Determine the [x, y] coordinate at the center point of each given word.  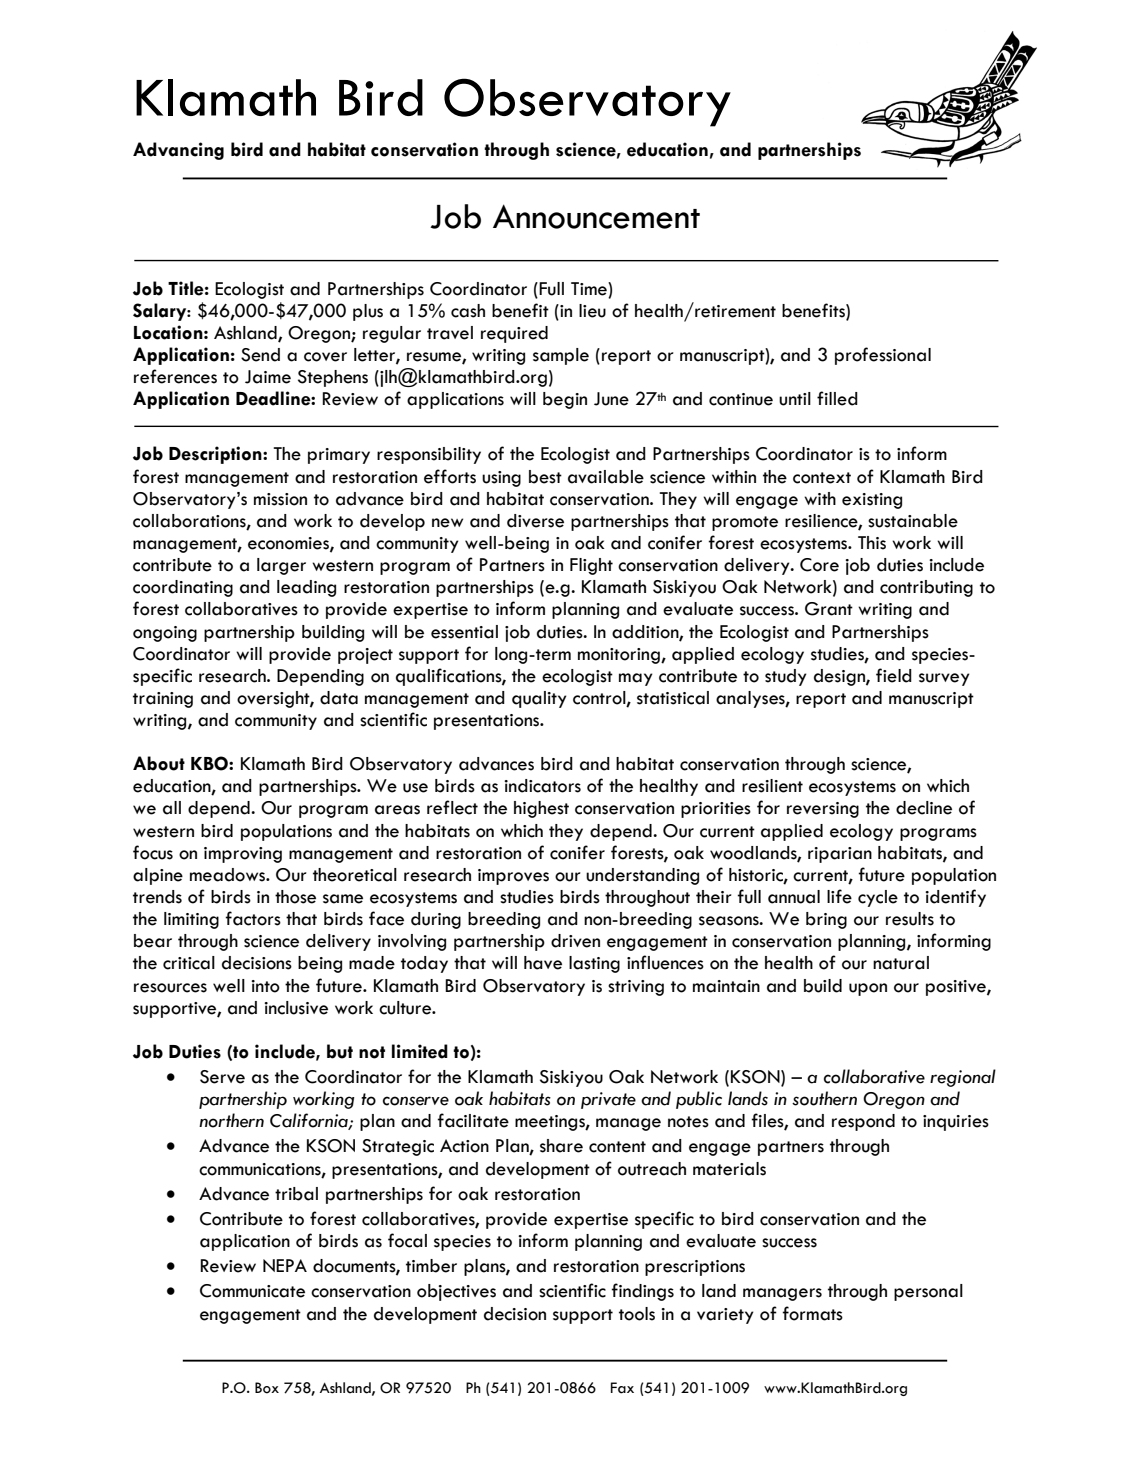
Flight [591, 566]
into [265, 986]
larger [281, 566]
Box [267, 1388]
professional [883, 356]
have [543, 963]
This [872, 543]
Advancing [178, 151]
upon [868, 989]
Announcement [596, 216]
